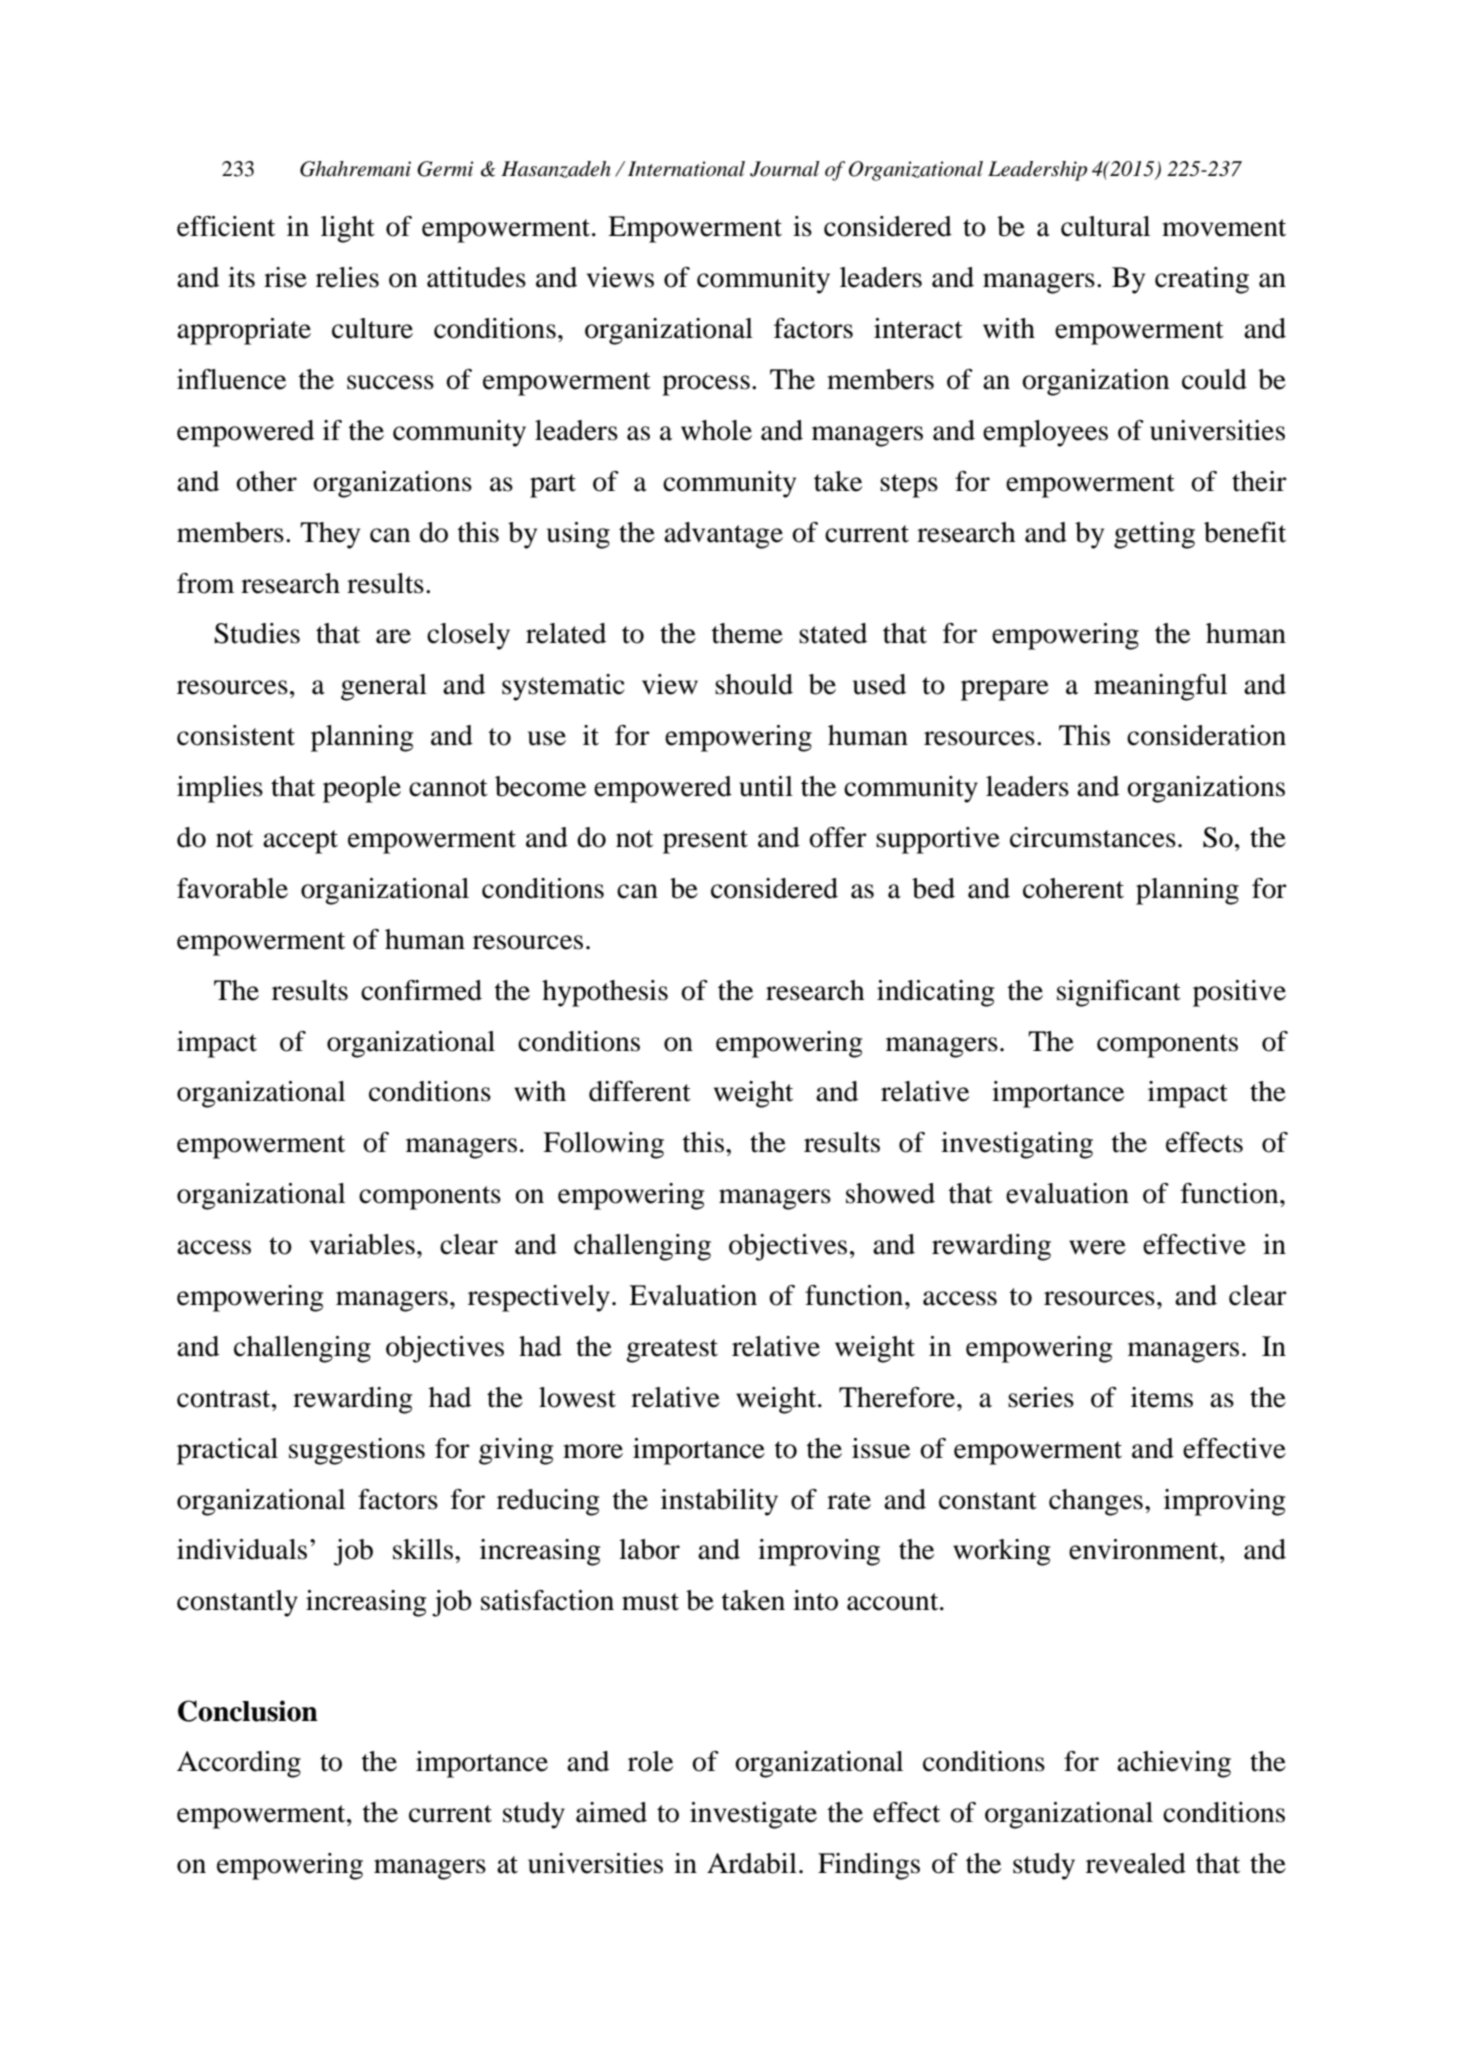 This document has height=2070, width=1463. What do you see at coordinates (747, 633) in the document?
I see `theme` at bounding box center [747, 633].
